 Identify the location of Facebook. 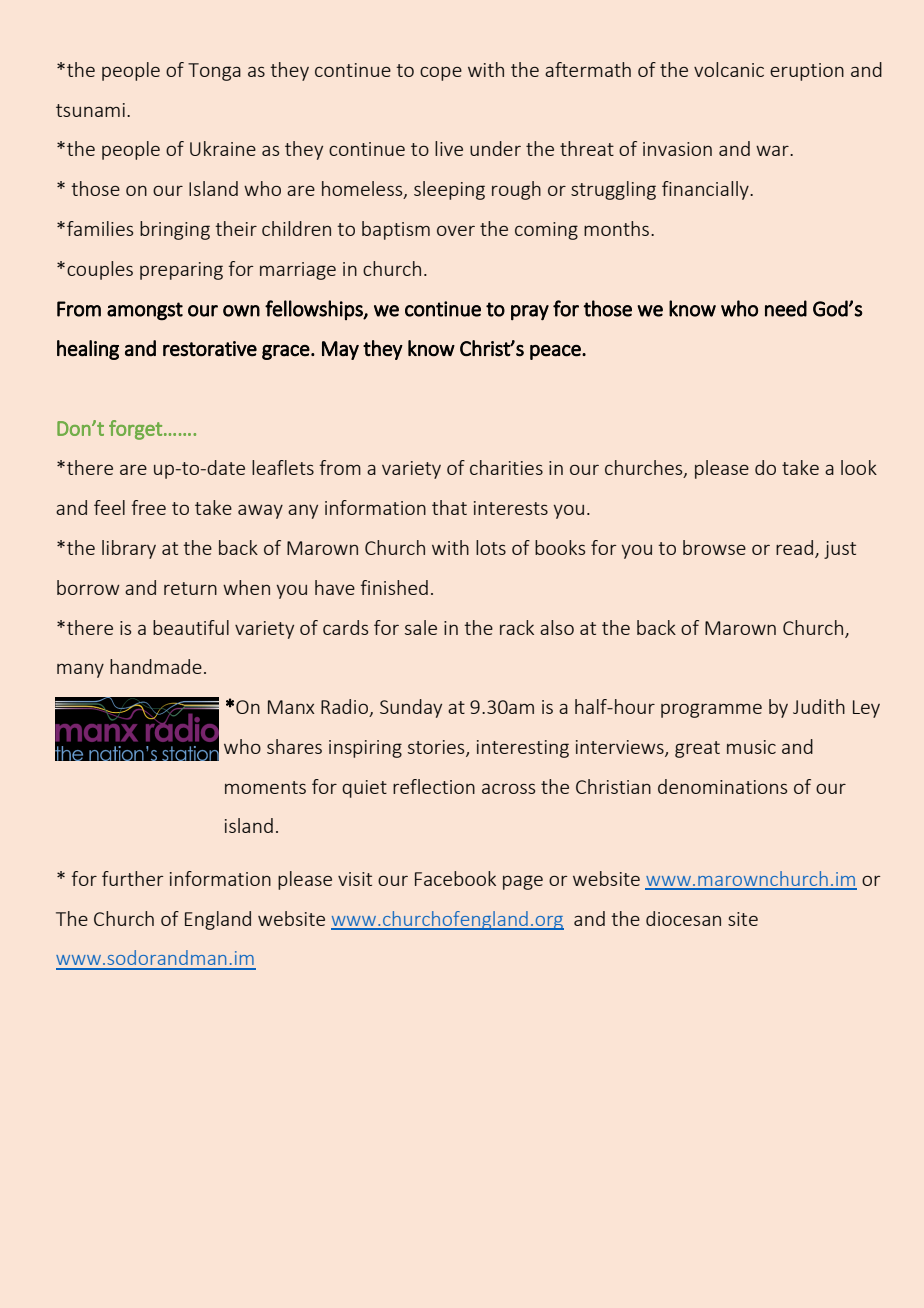
(455, 878).
